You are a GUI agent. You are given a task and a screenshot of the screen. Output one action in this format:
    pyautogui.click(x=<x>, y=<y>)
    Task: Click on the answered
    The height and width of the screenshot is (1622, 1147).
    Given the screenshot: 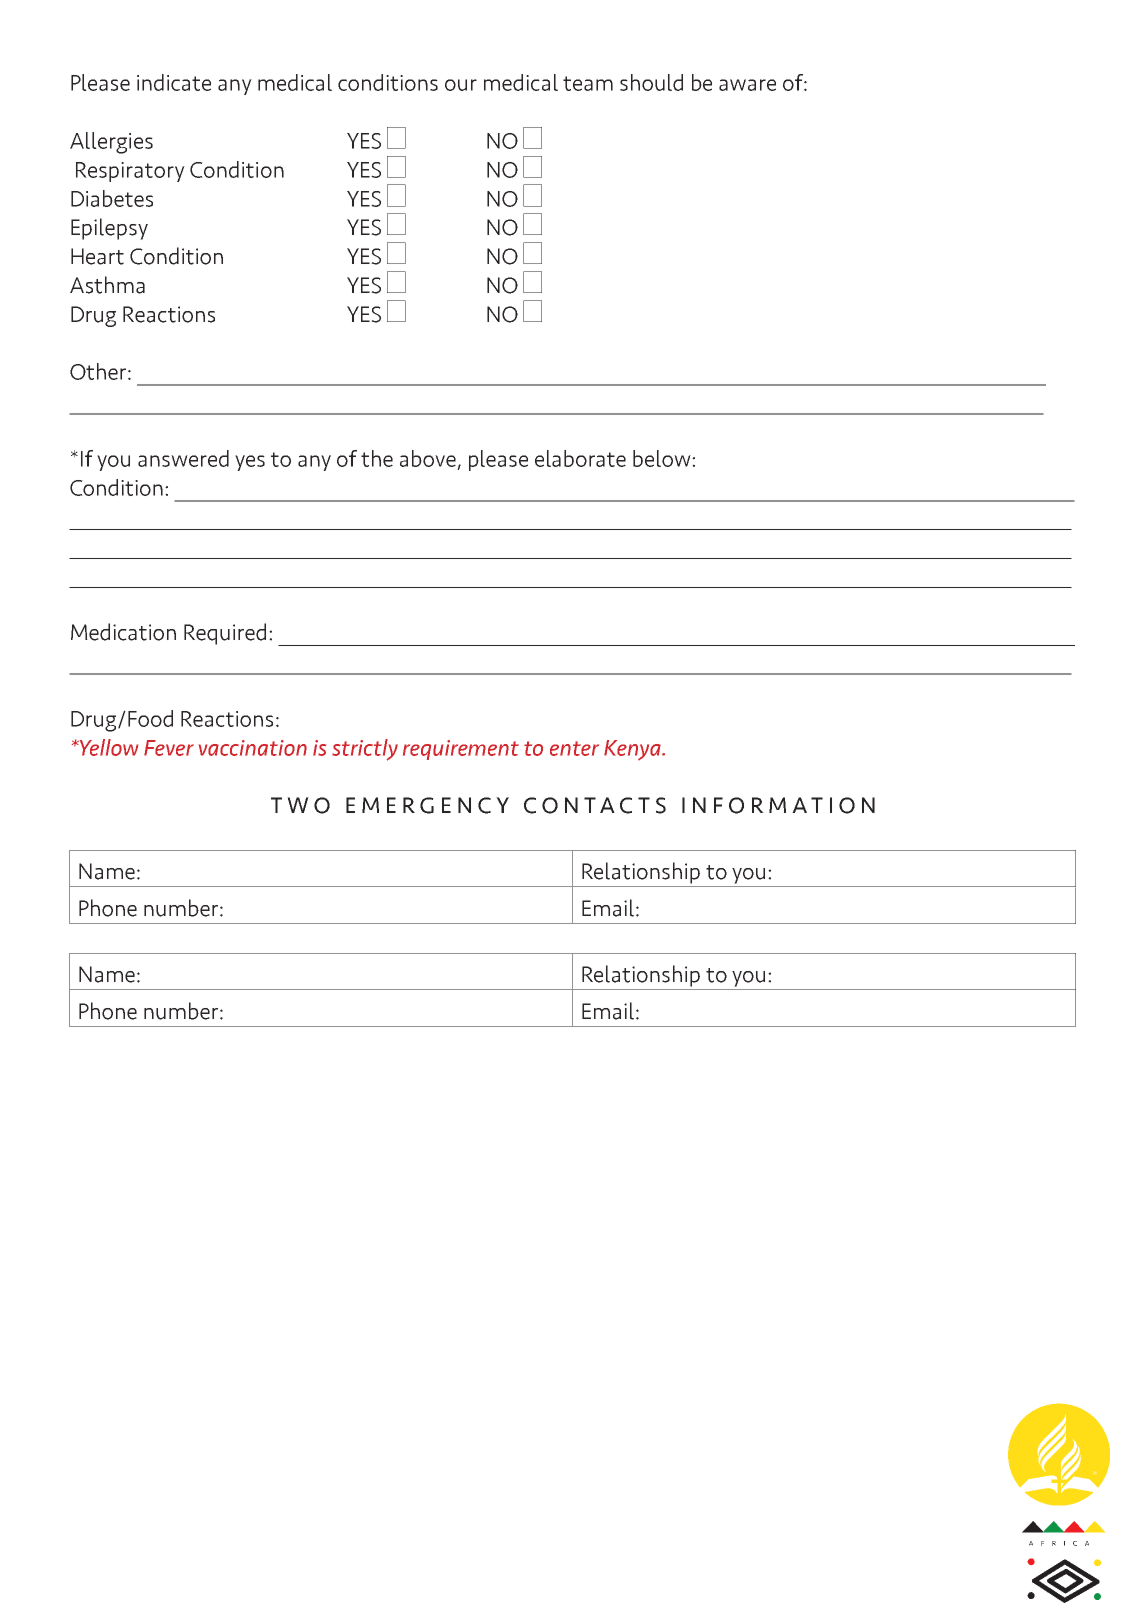 What is the action you would take?
    pyautogui.click(x=183, y=458)
